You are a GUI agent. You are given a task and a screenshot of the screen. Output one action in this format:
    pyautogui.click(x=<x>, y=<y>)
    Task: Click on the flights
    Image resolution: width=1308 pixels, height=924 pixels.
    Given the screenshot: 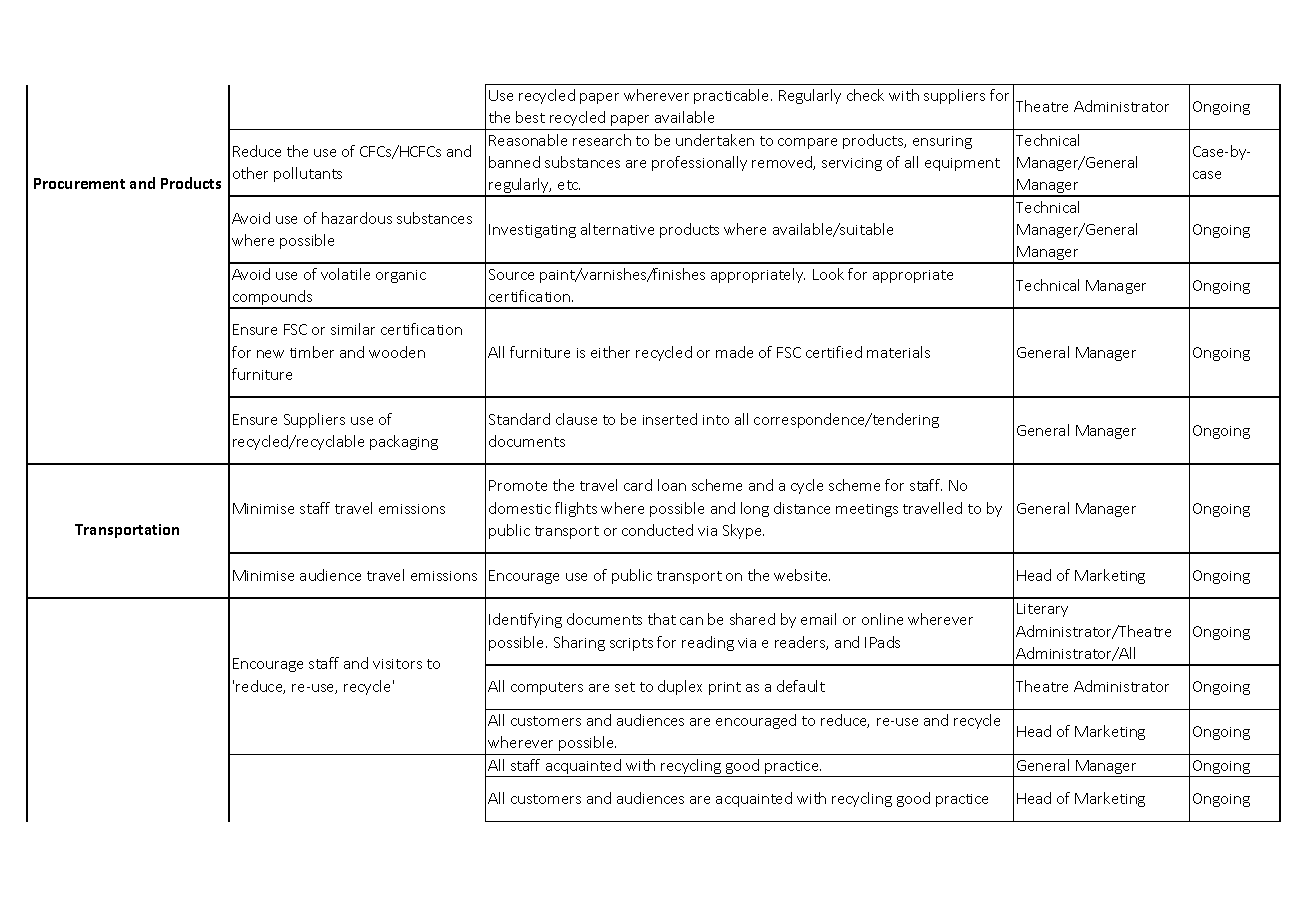 What is the action you would take?
    pyautogui.click(x=576, y=509)
